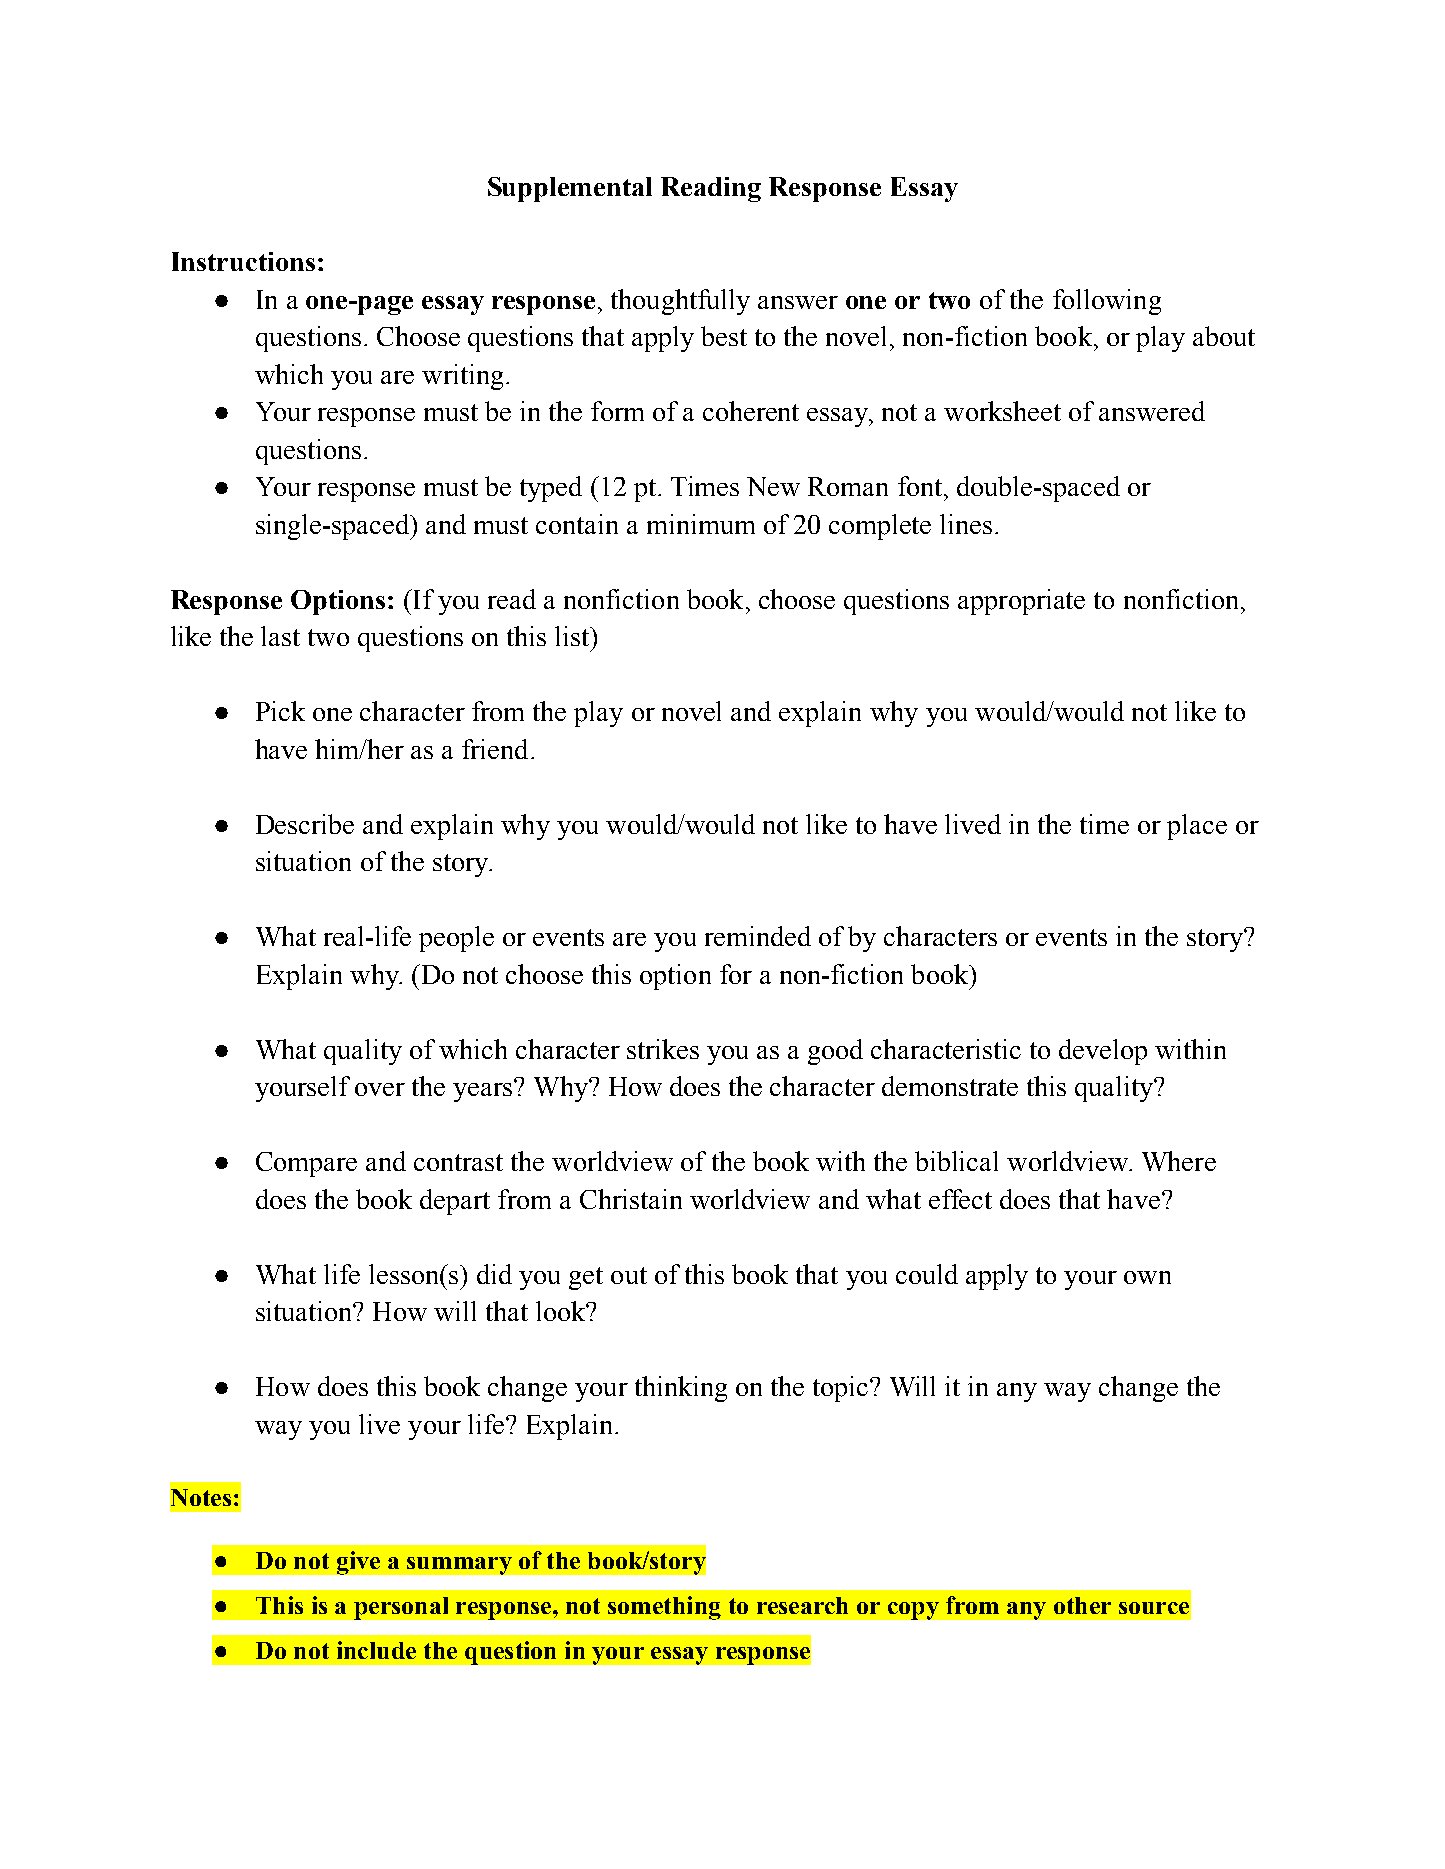  I want to click on appropriate, so click(1021, 602).
